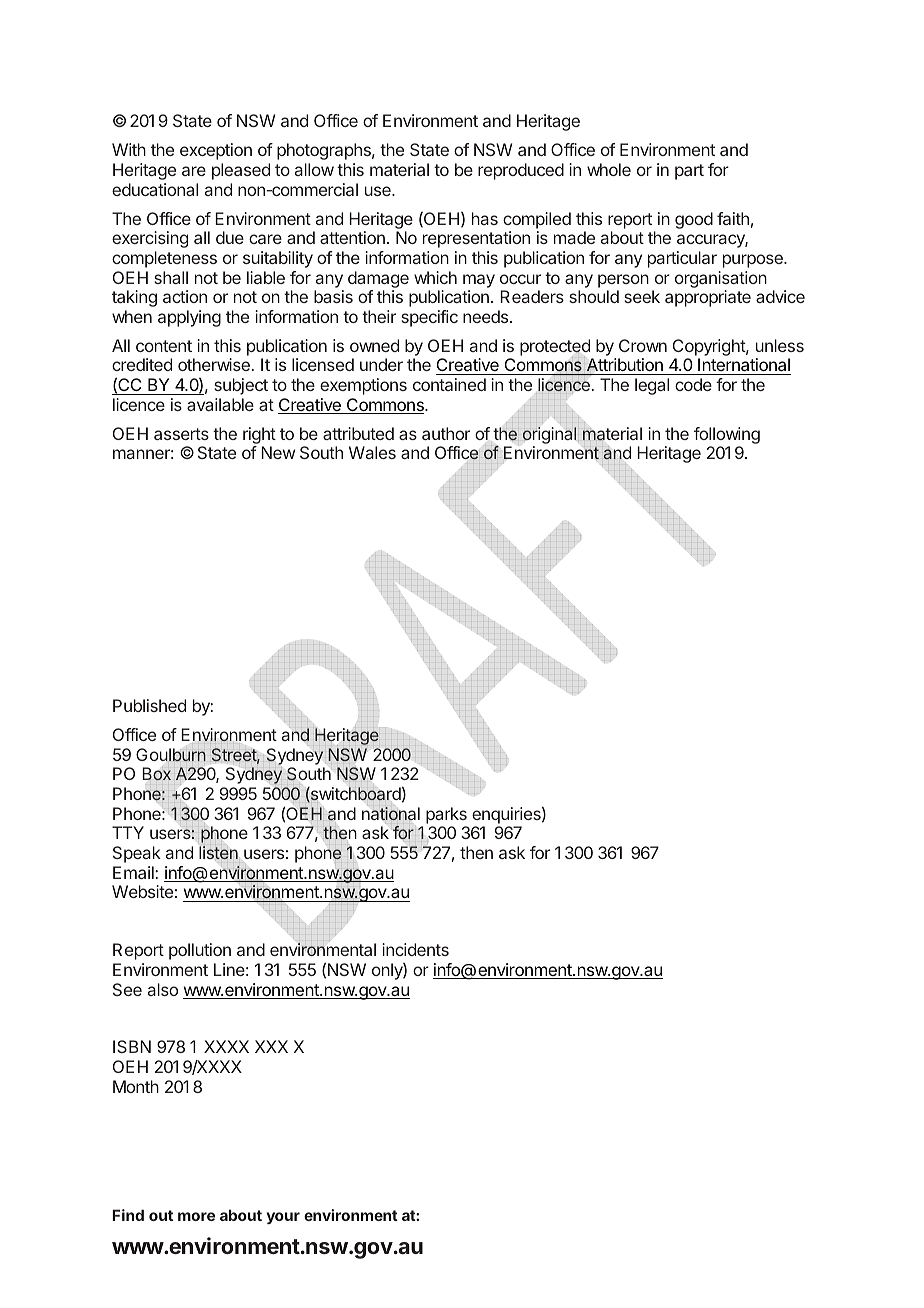 This document has height=1308, width=924. Describe the element at coordinates (694, 220) in the document. I see `good` at that location.
